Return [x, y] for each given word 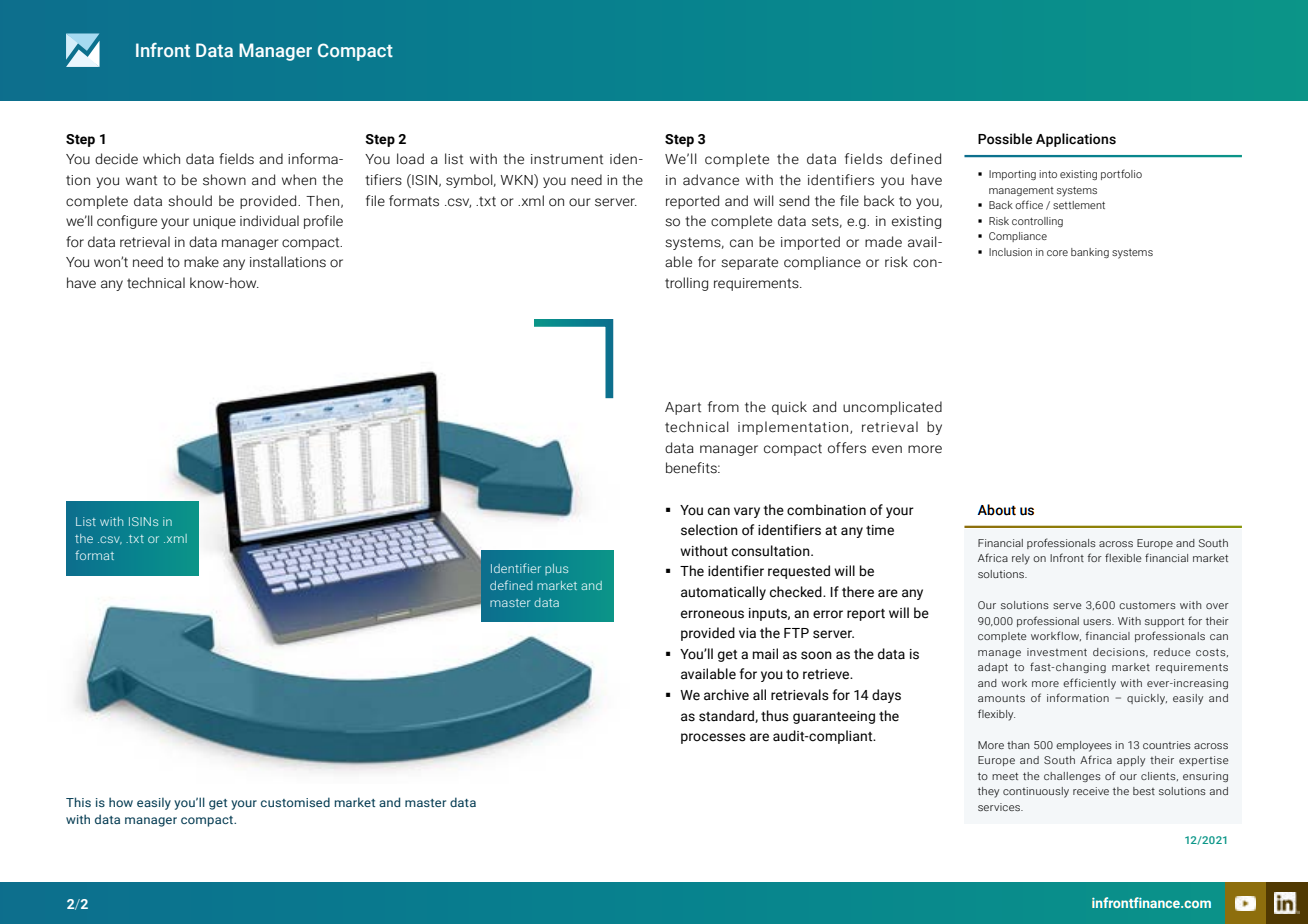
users [1098, 622]
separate [749, 263]
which [161, 159]
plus [556, 569]
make [201, 262]
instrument [567, 159]
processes [713, 738]
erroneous [712, 614]
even [887, 449]
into [1048, 174]
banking [1090, 253]
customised [295, 802]
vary [747, 512]
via [747, 633]
